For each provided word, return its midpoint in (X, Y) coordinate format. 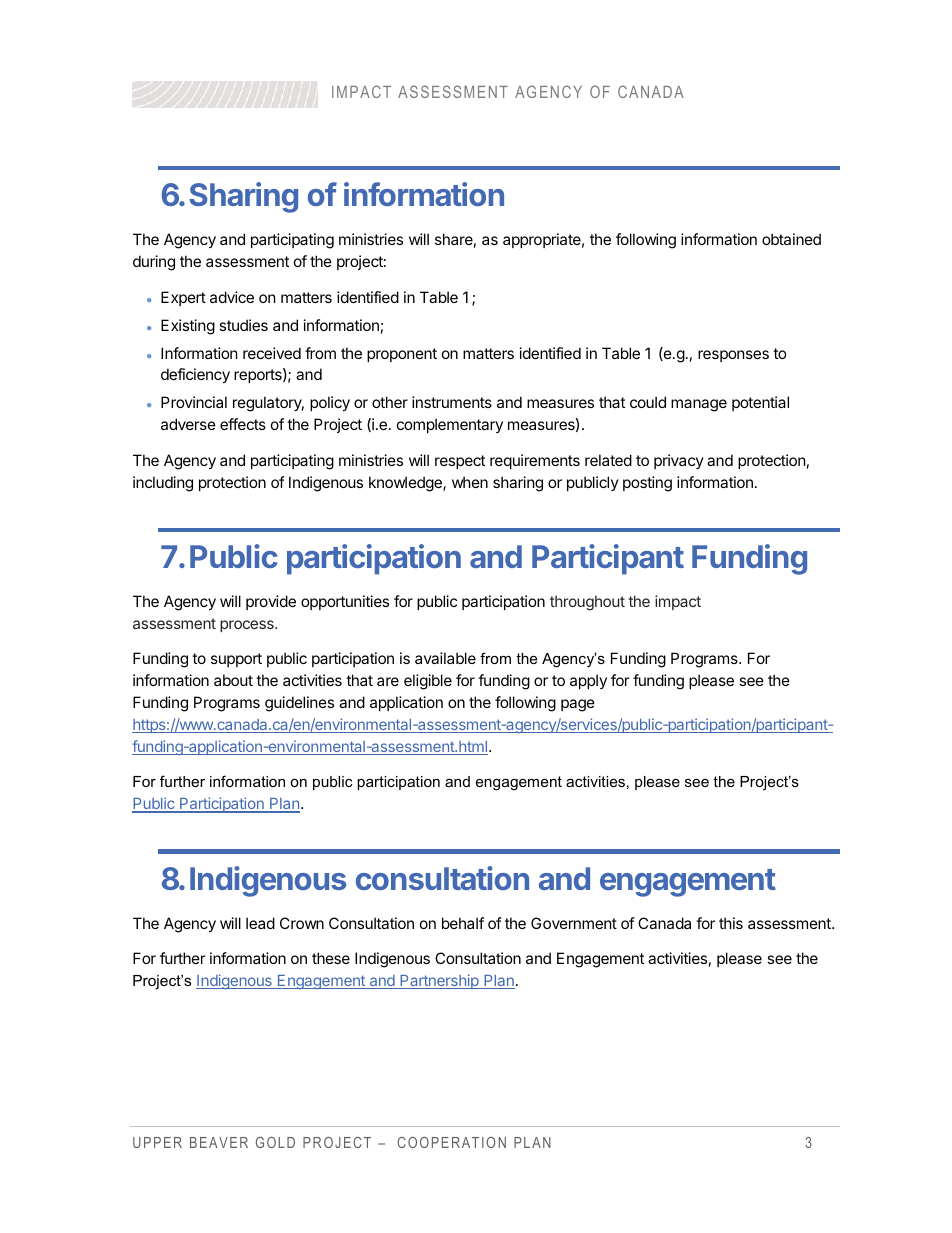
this (731, 923)
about (233, 680)
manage (699, 405)
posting (647, 484)
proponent (402, 355)
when (470, 482)
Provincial (194, 402)
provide (271, 602)
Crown (302, 923)
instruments (452, 402)
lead (260, 923)
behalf (463, 923)
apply (588, 681)
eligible (428, 682)
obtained (791, 239)
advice (232, 297)
